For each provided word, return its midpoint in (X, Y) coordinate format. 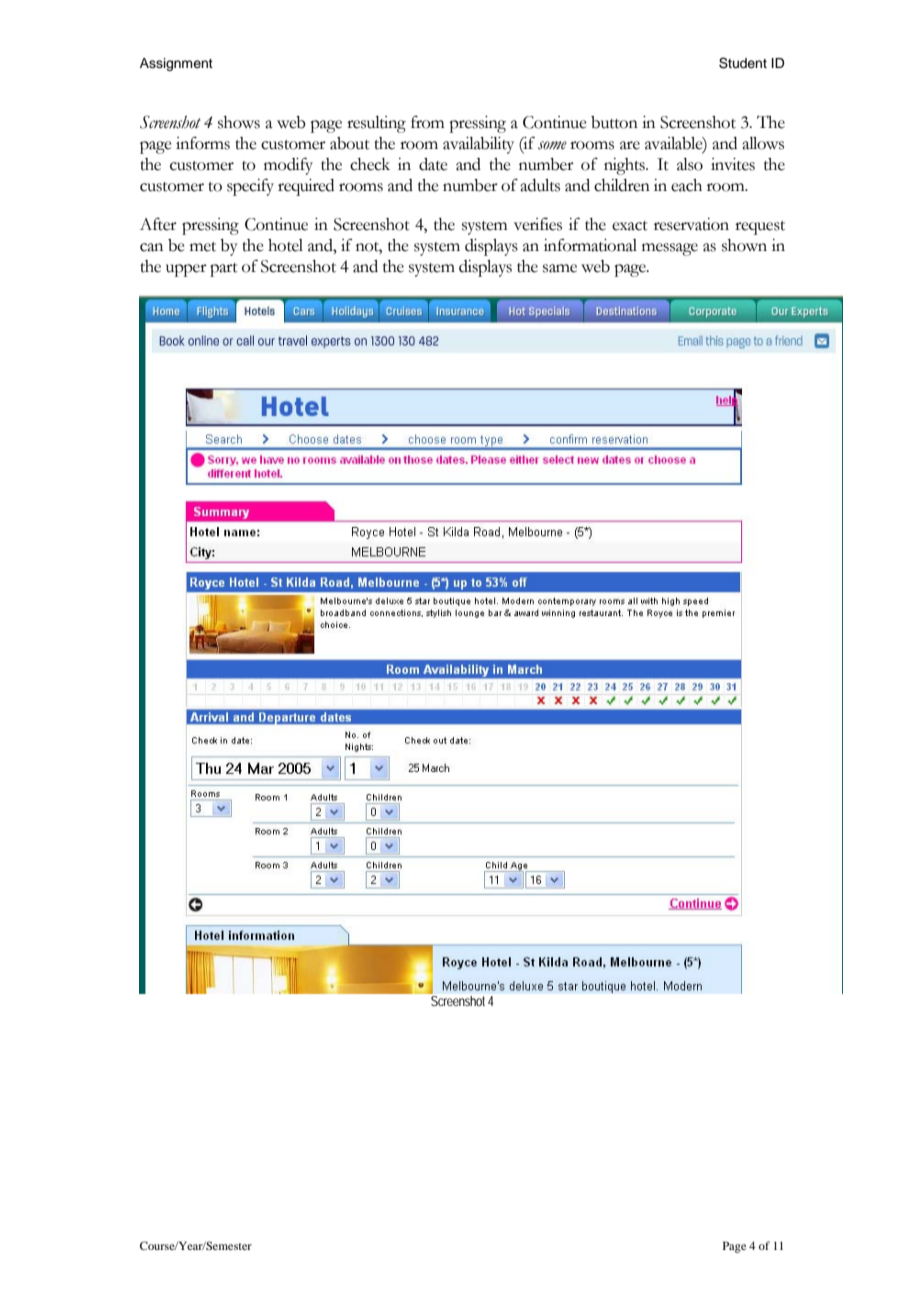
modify (288, 166)
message (670, 249)
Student (743, 63)
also (690, 164)
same (560, 268)
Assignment (176, 64)
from (427, 122)
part (224, 270)
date (433, 164)
